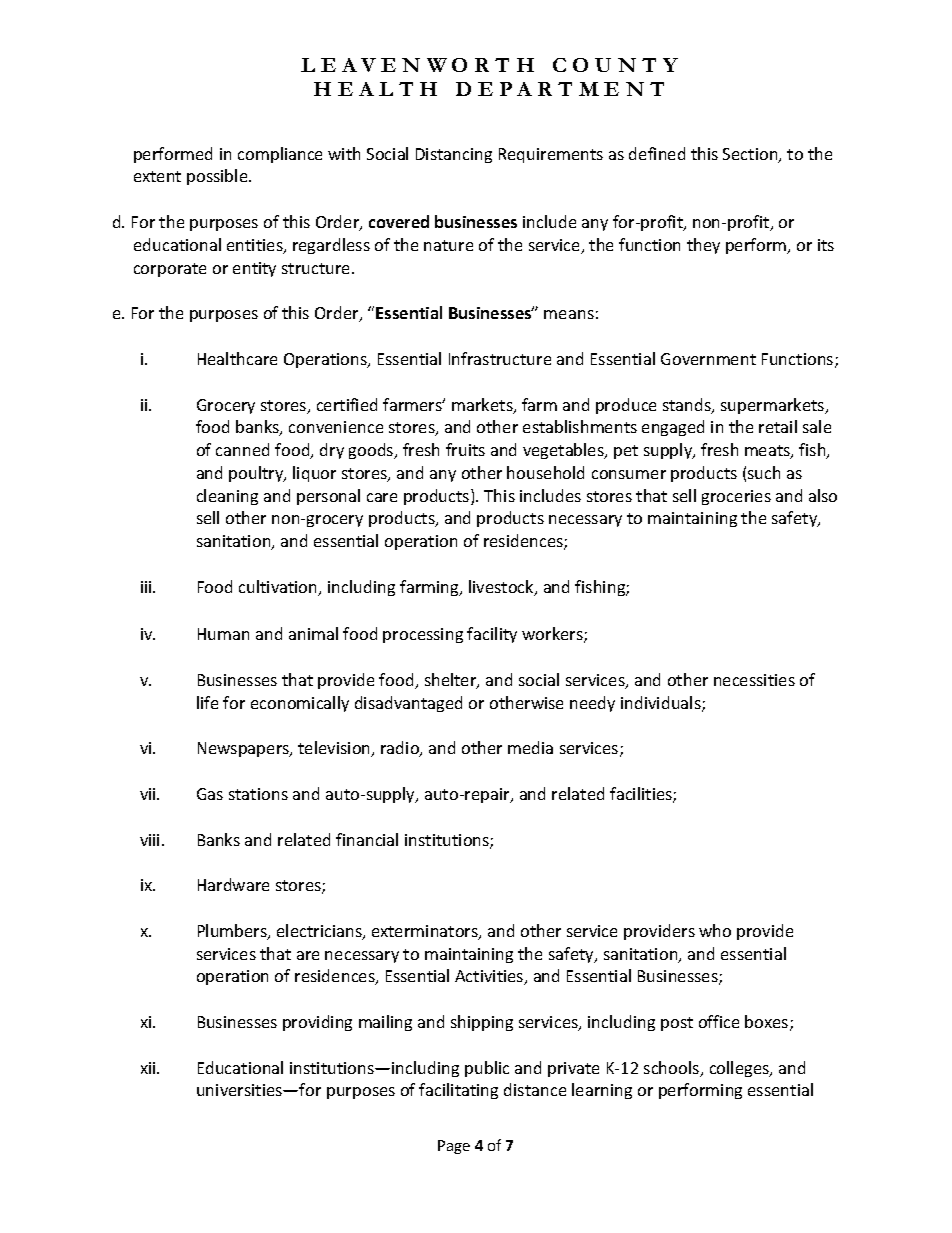 Image resolution: width=952 pixels, height=1233 pixels. I want to click on cleaning, so click(227, 497).
